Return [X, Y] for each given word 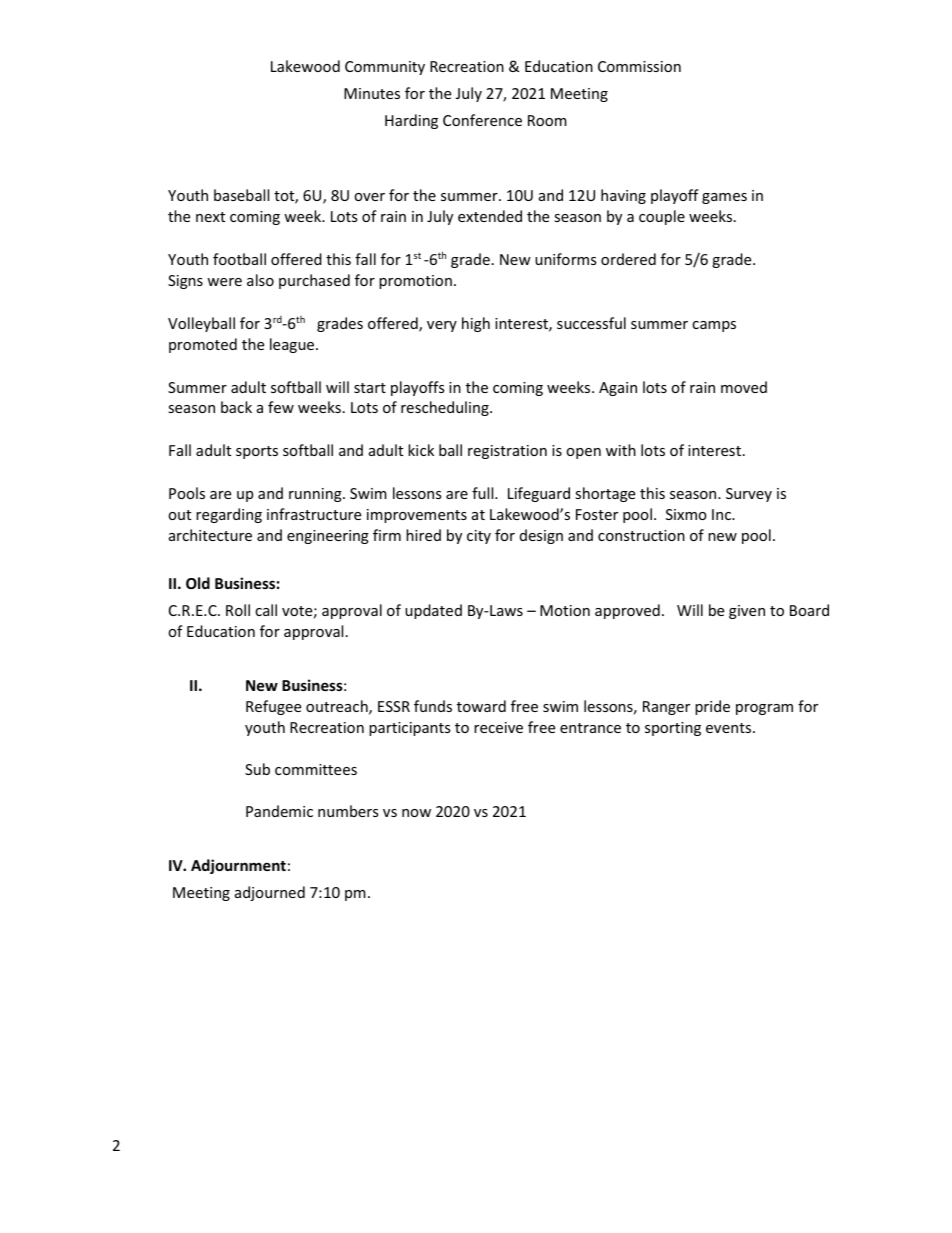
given [747, 612]
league [293, 345]
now [416, 813]
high [476, 324]
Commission [639, 66]
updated [433, 611]
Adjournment [238, 866]
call [266, 610]
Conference [482, 120]
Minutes [372, 93]
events [730, 728]
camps [714, 326]
